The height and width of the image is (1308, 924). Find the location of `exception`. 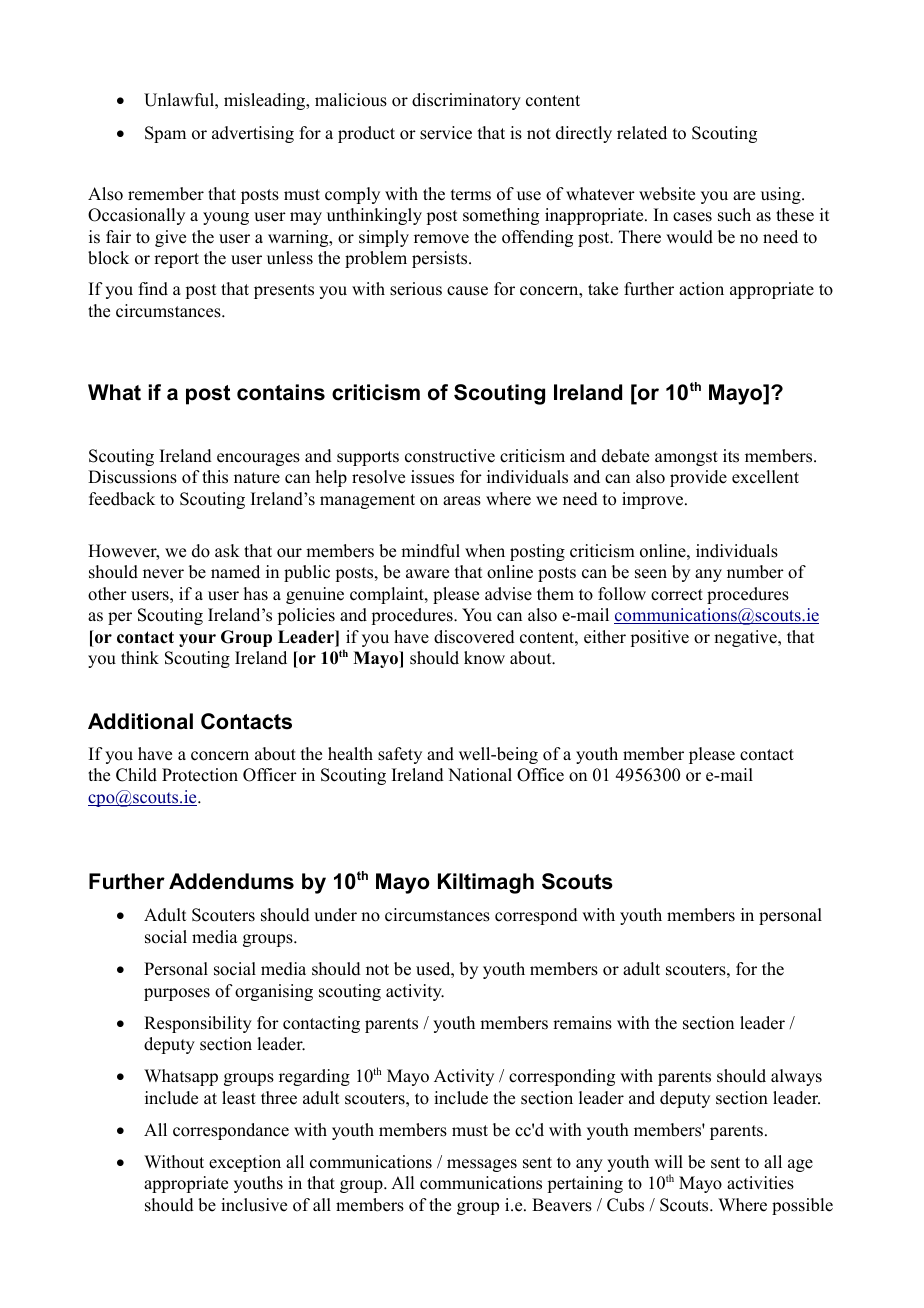

exception is located at coordinates (245, 1163).
